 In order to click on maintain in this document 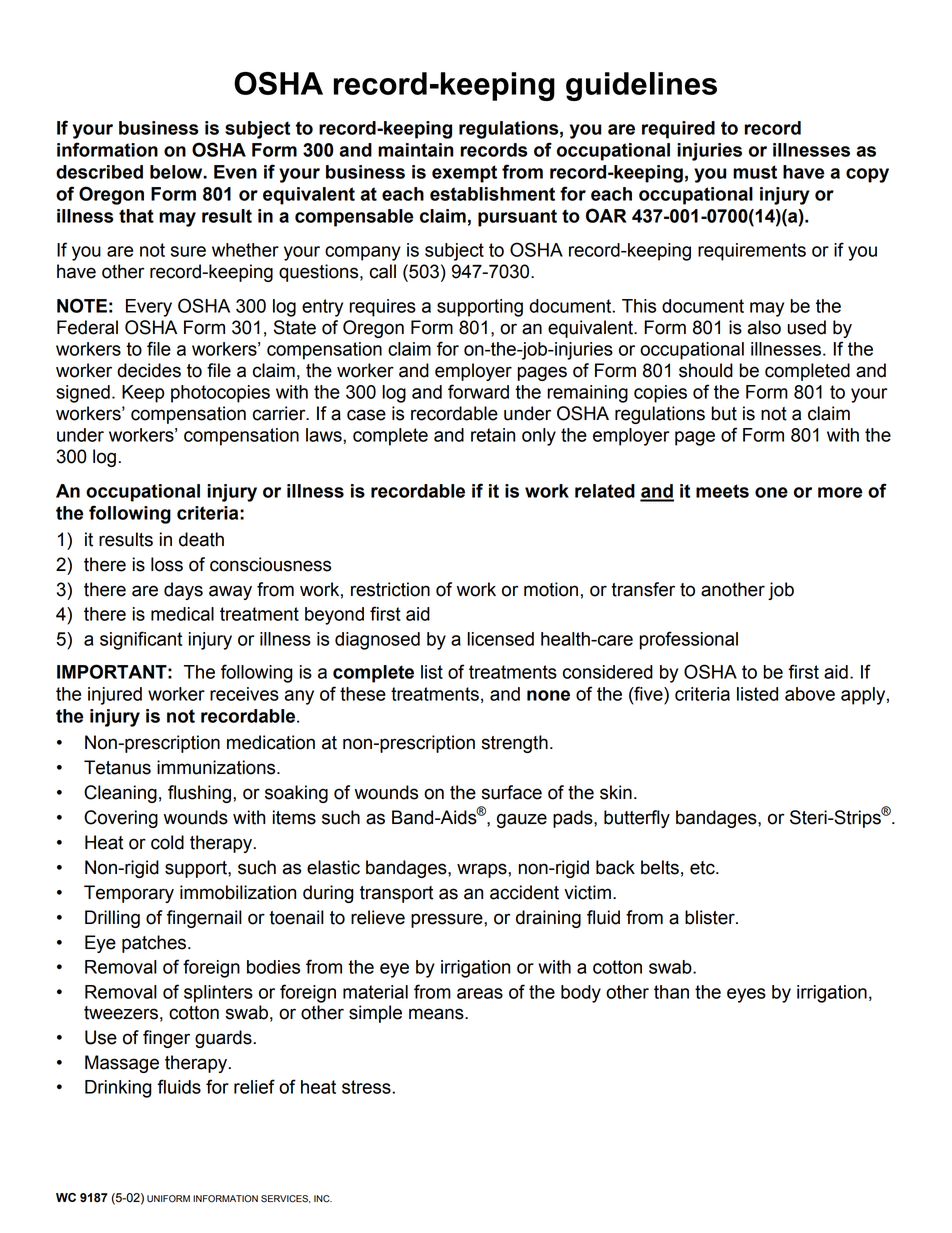, I will do `click(416, 150)`.
